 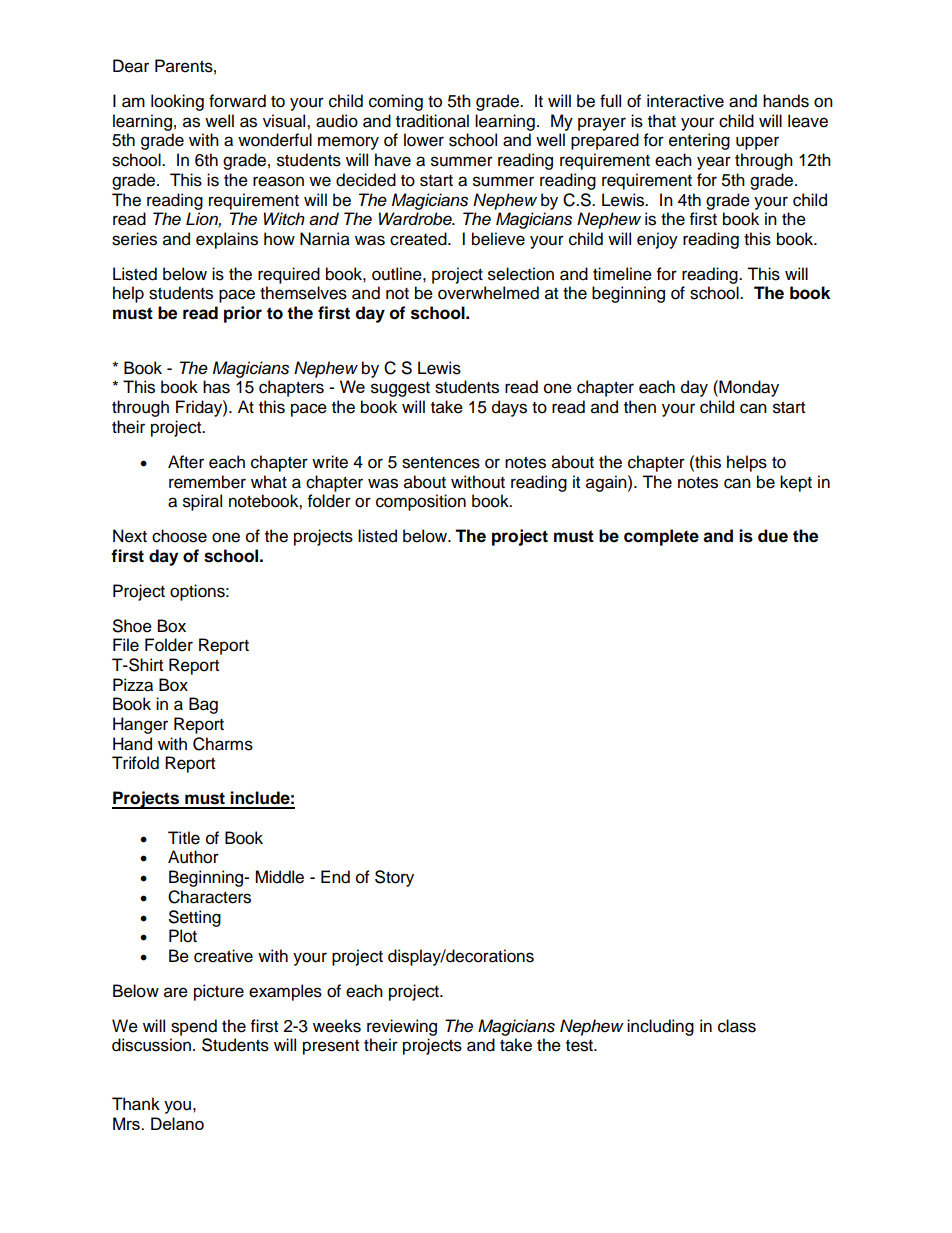 I want to click on has, so click(x=216, y=387).
